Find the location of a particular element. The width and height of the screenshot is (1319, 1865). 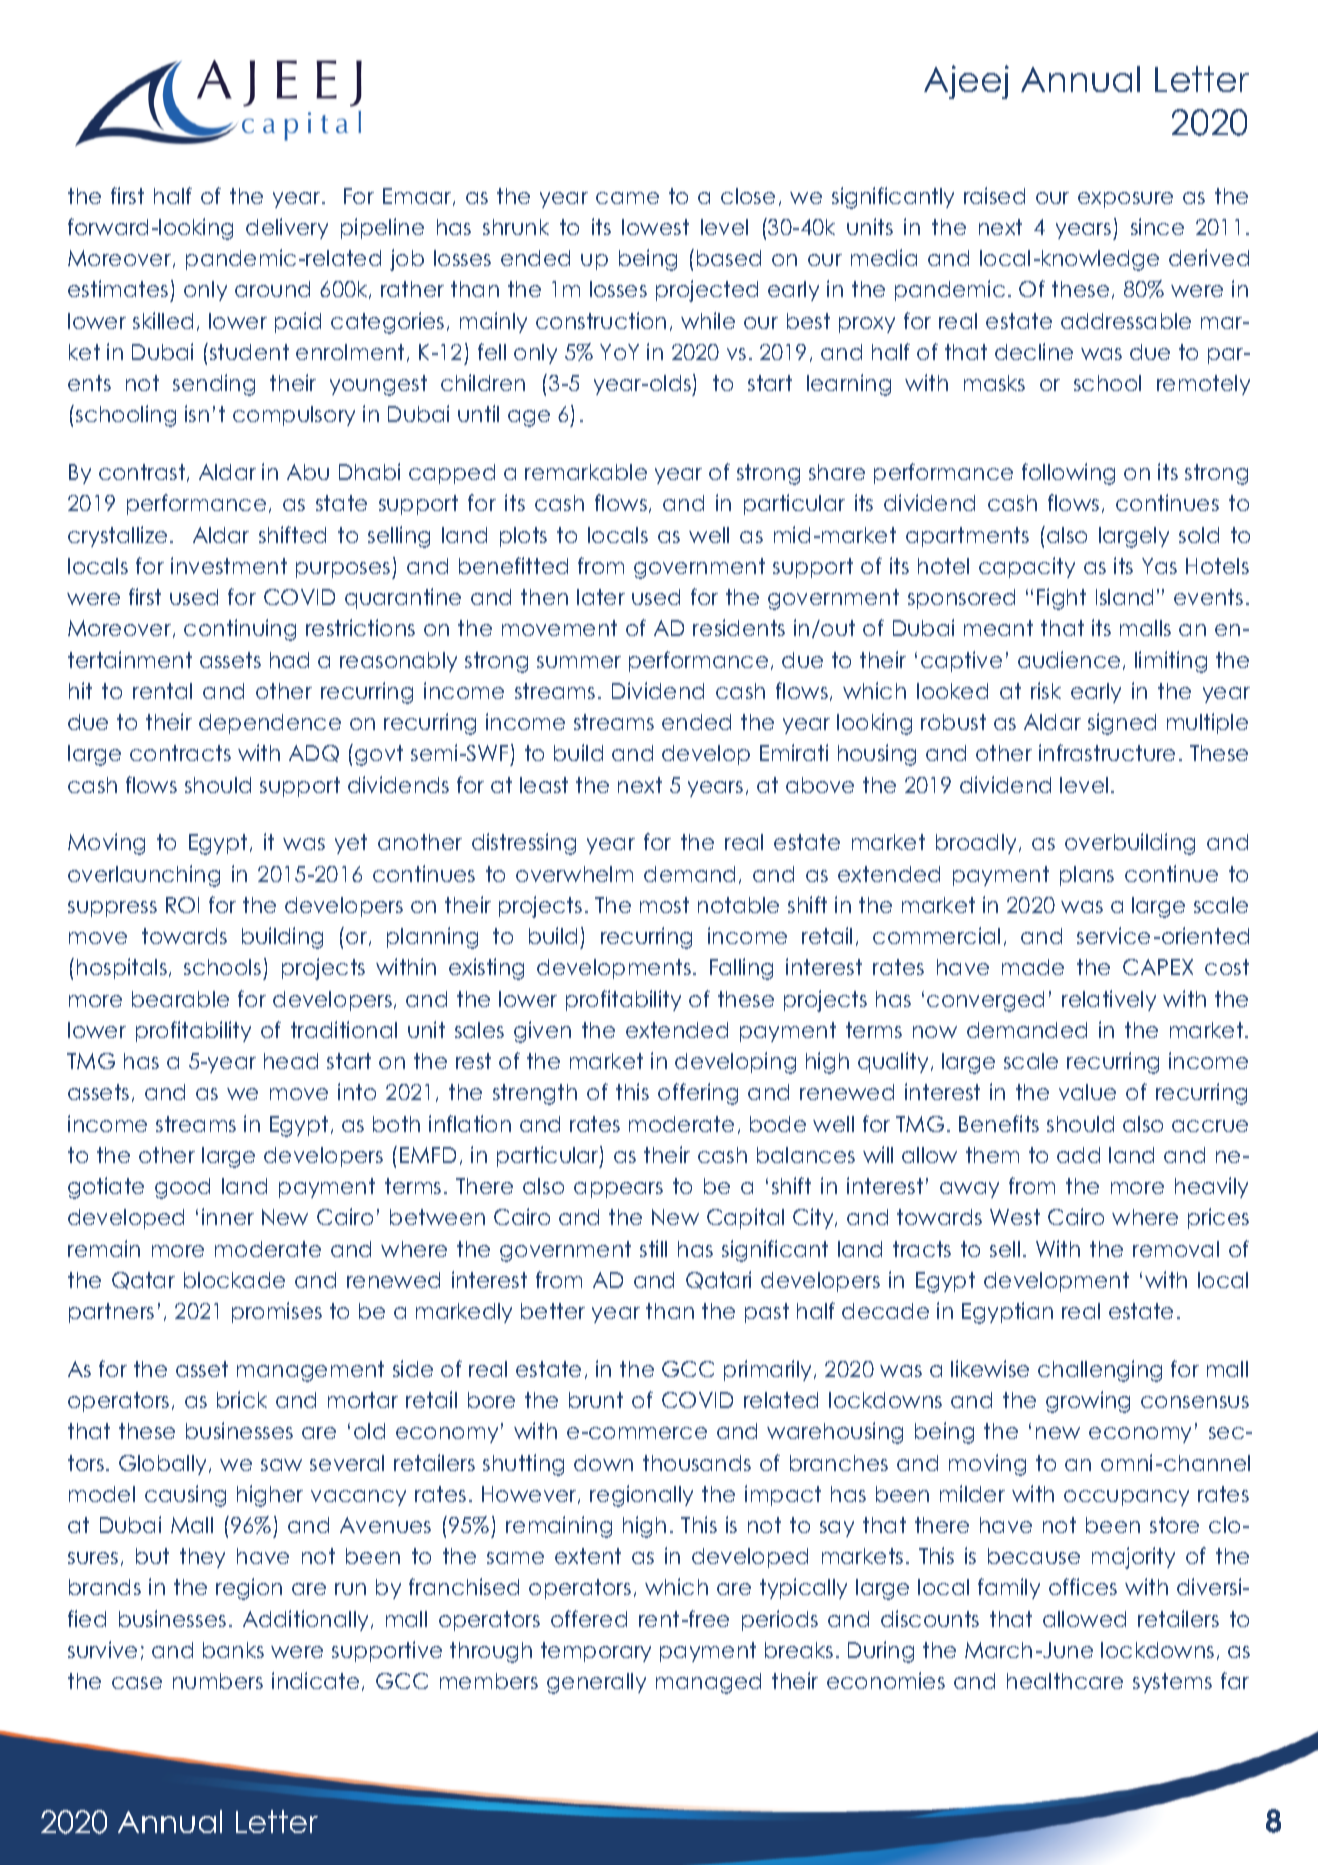

banks is located at coordinates (233, 1650).
